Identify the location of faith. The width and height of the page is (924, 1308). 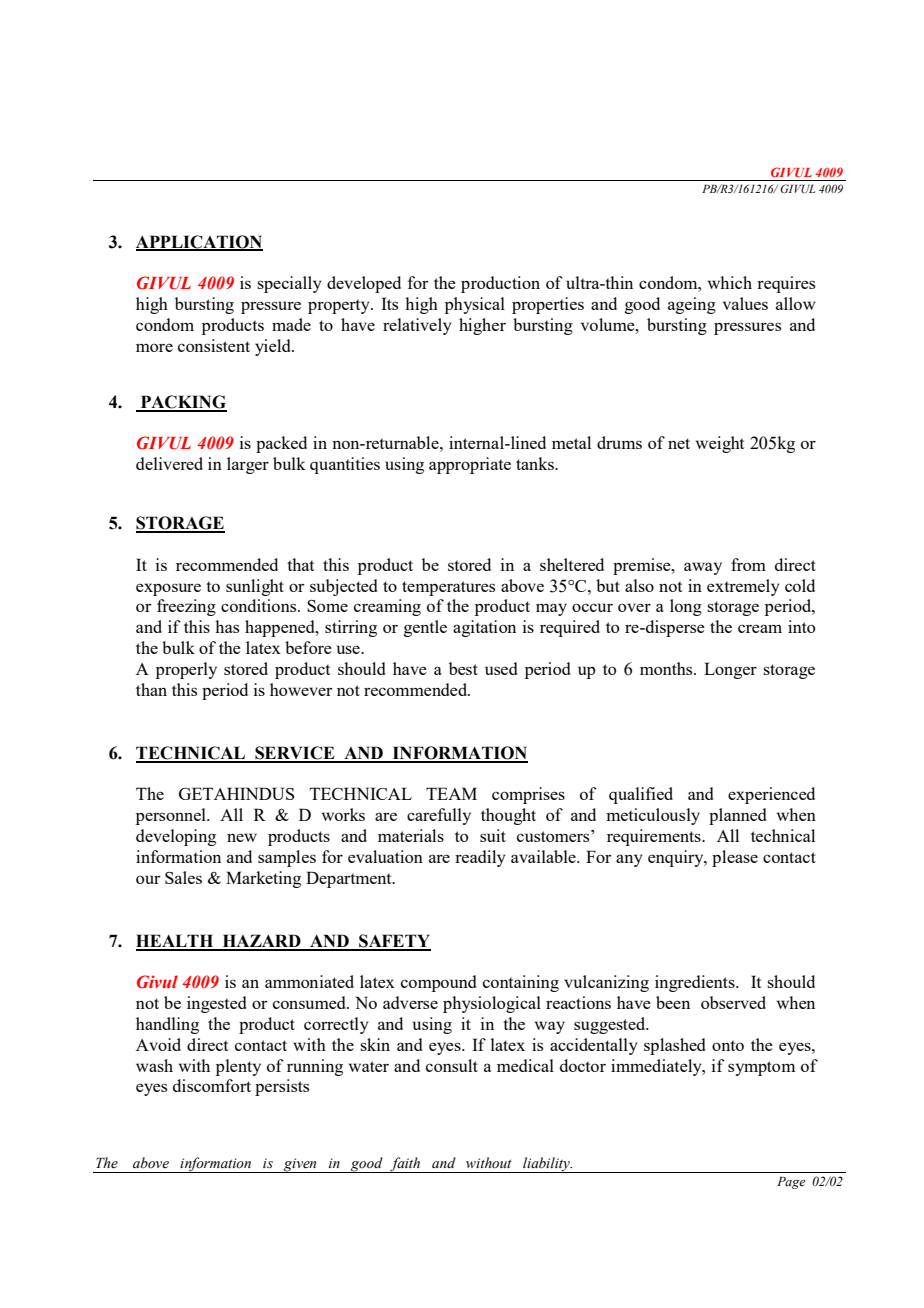
(405, 1165).
